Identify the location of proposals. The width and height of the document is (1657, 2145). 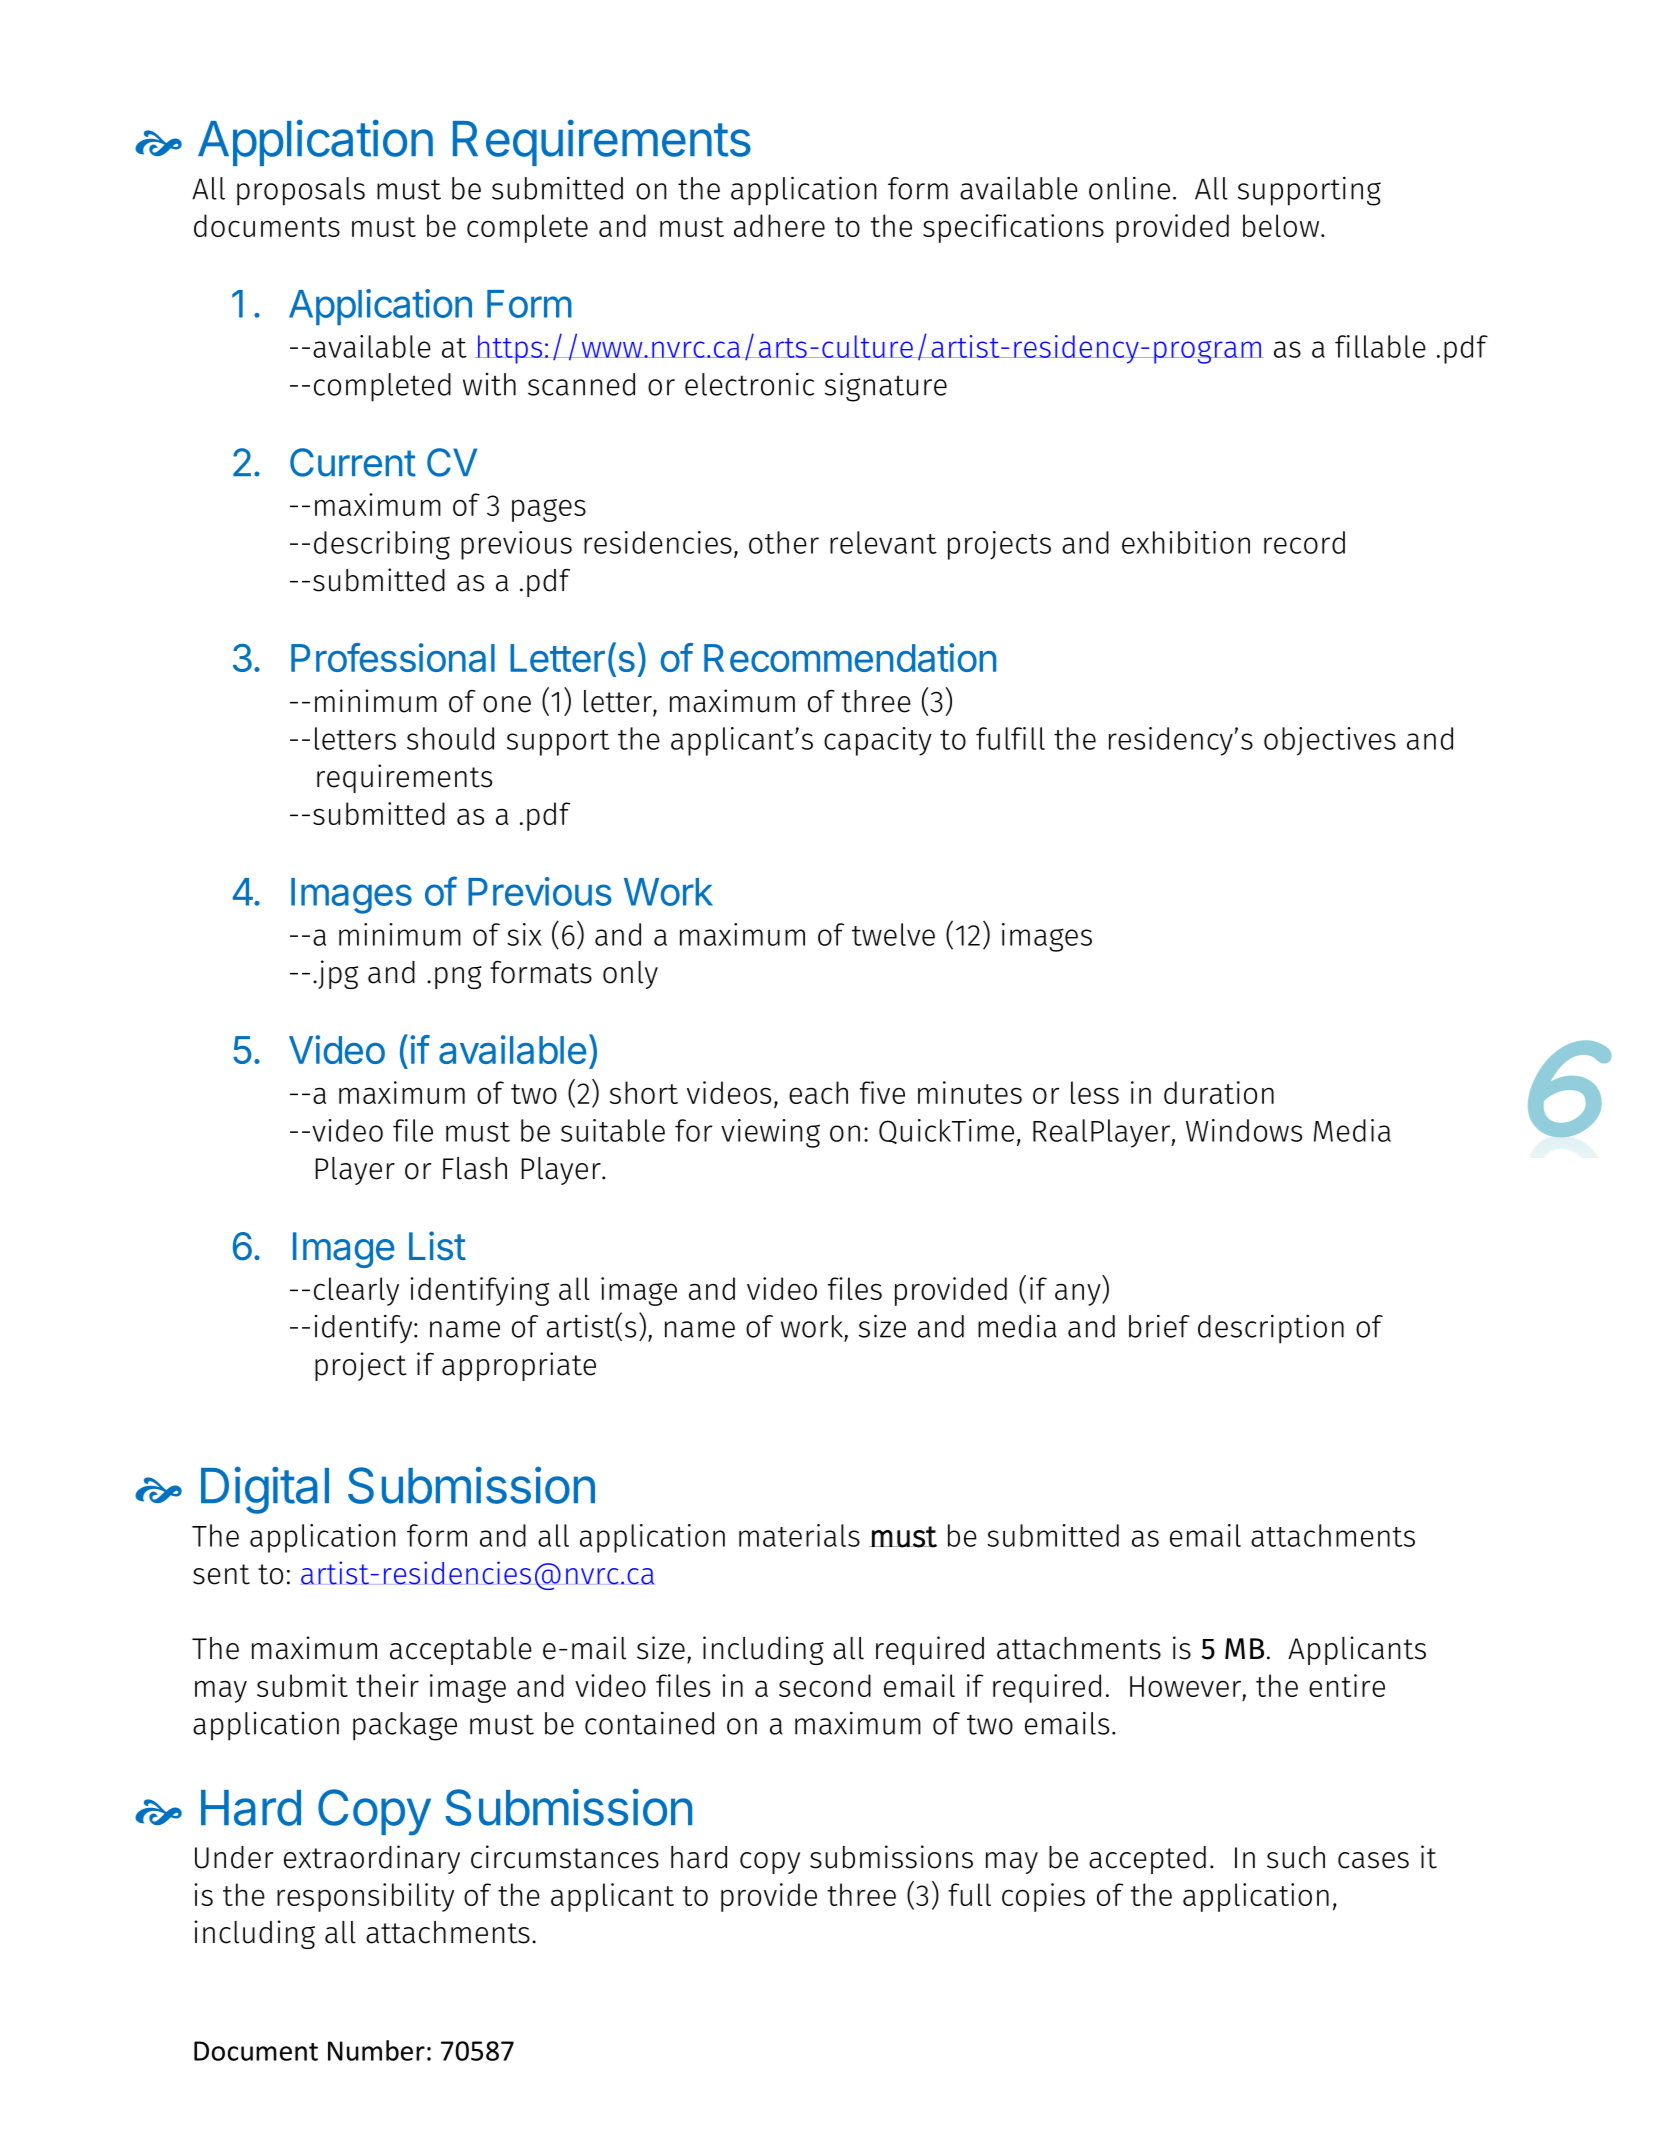
(301, 191).
